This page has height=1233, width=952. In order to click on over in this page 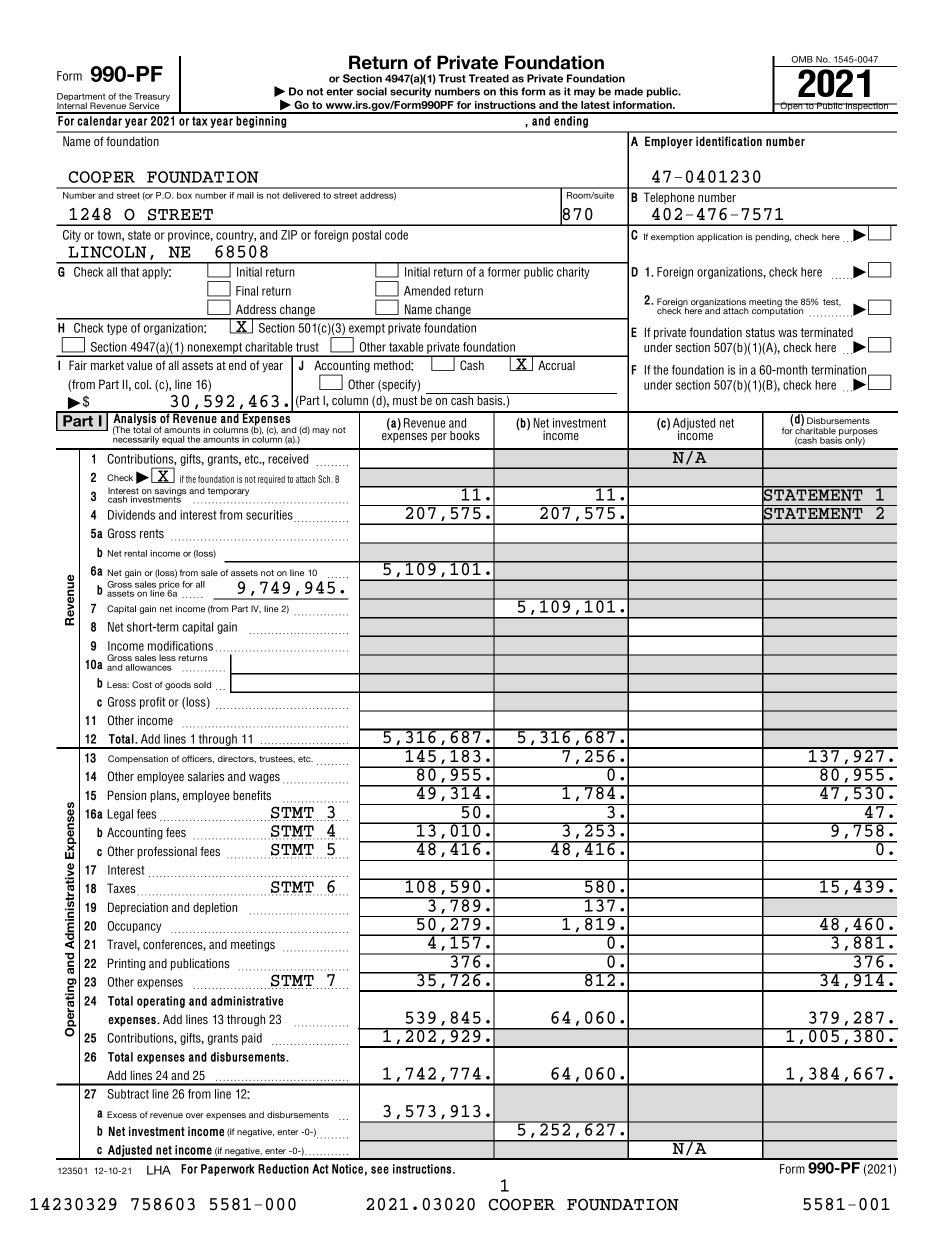, I will do `click(195, 1115)`.
